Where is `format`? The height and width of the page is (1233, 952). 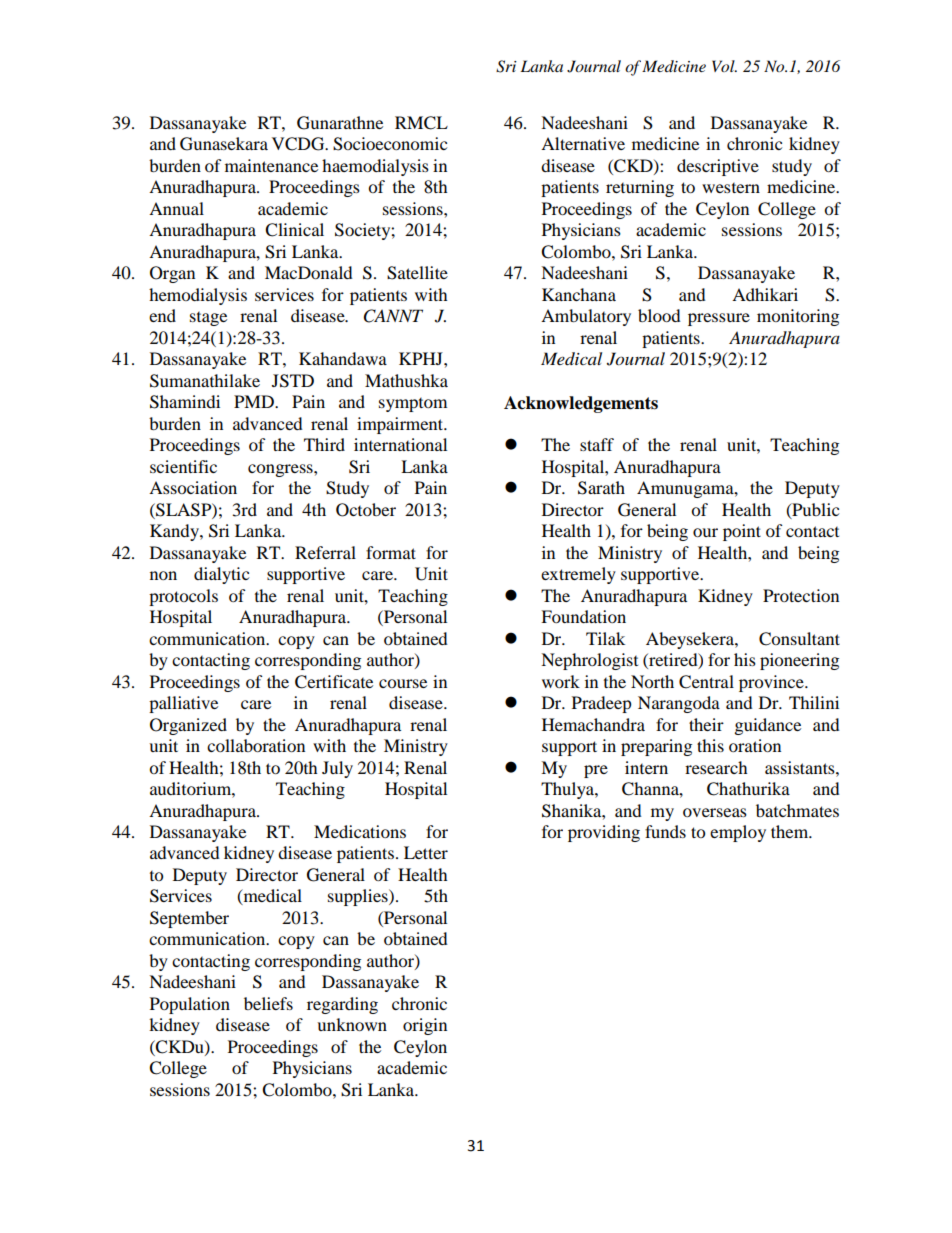 format is located at coordinates (391, 552).
